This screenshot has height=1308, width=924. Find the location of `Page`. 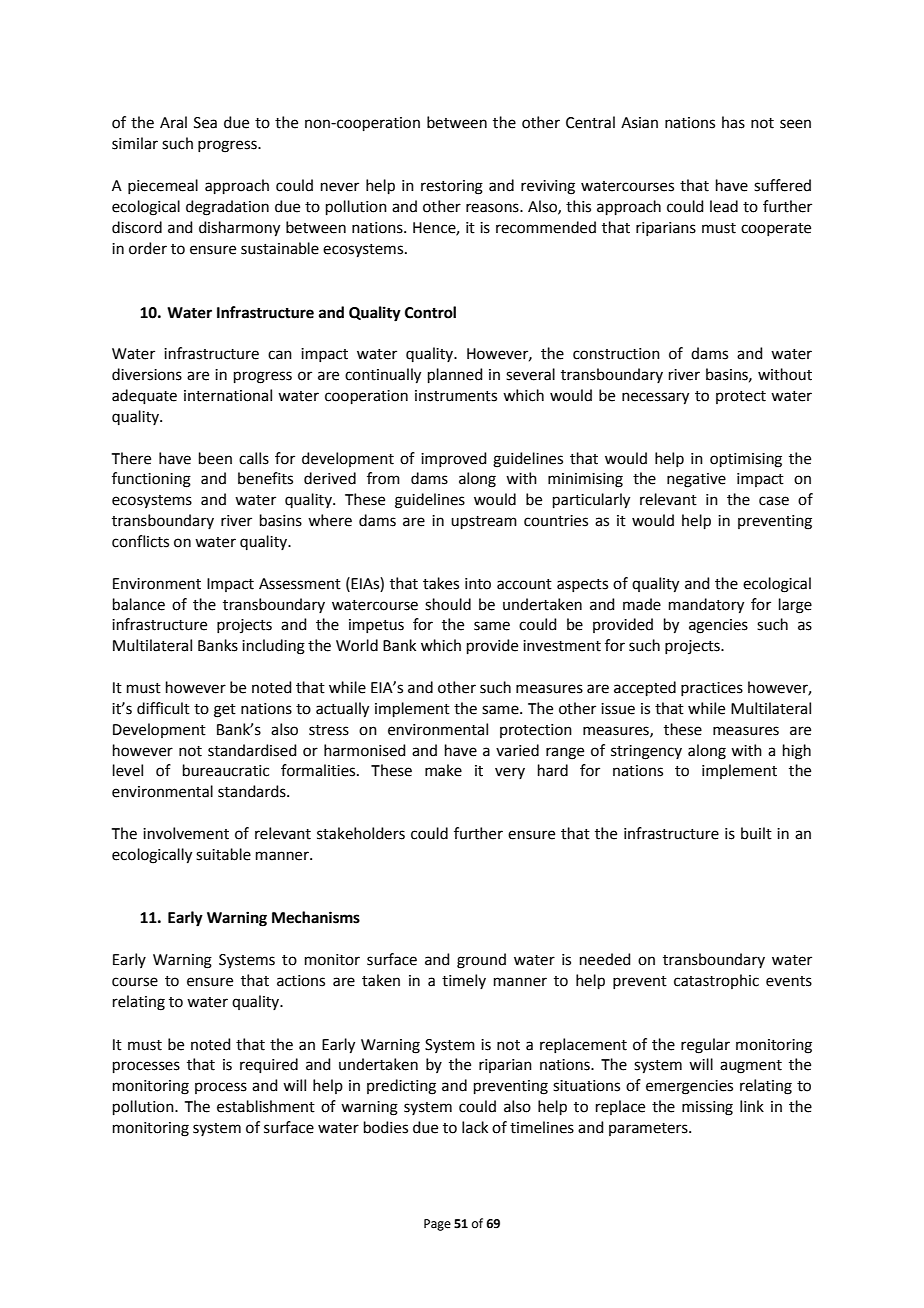

Page is located at coordinates (437, 1225).
